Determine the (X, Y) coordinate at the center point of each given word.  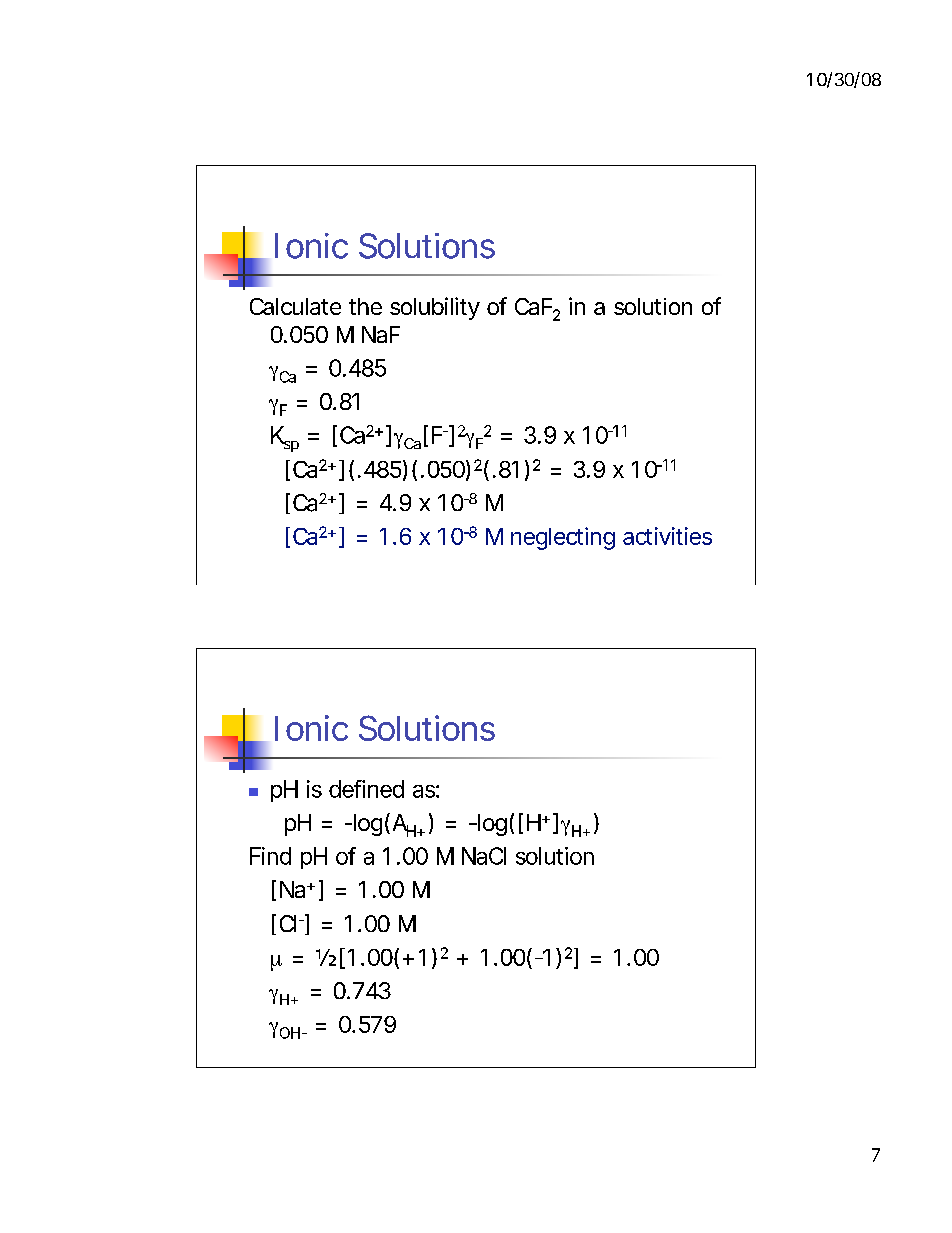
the (365, 306)
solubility (435, 308)
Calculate (295, 306)
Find (270, 856)
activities (667, 536)
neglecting (563, 538)
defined (366, 789)
